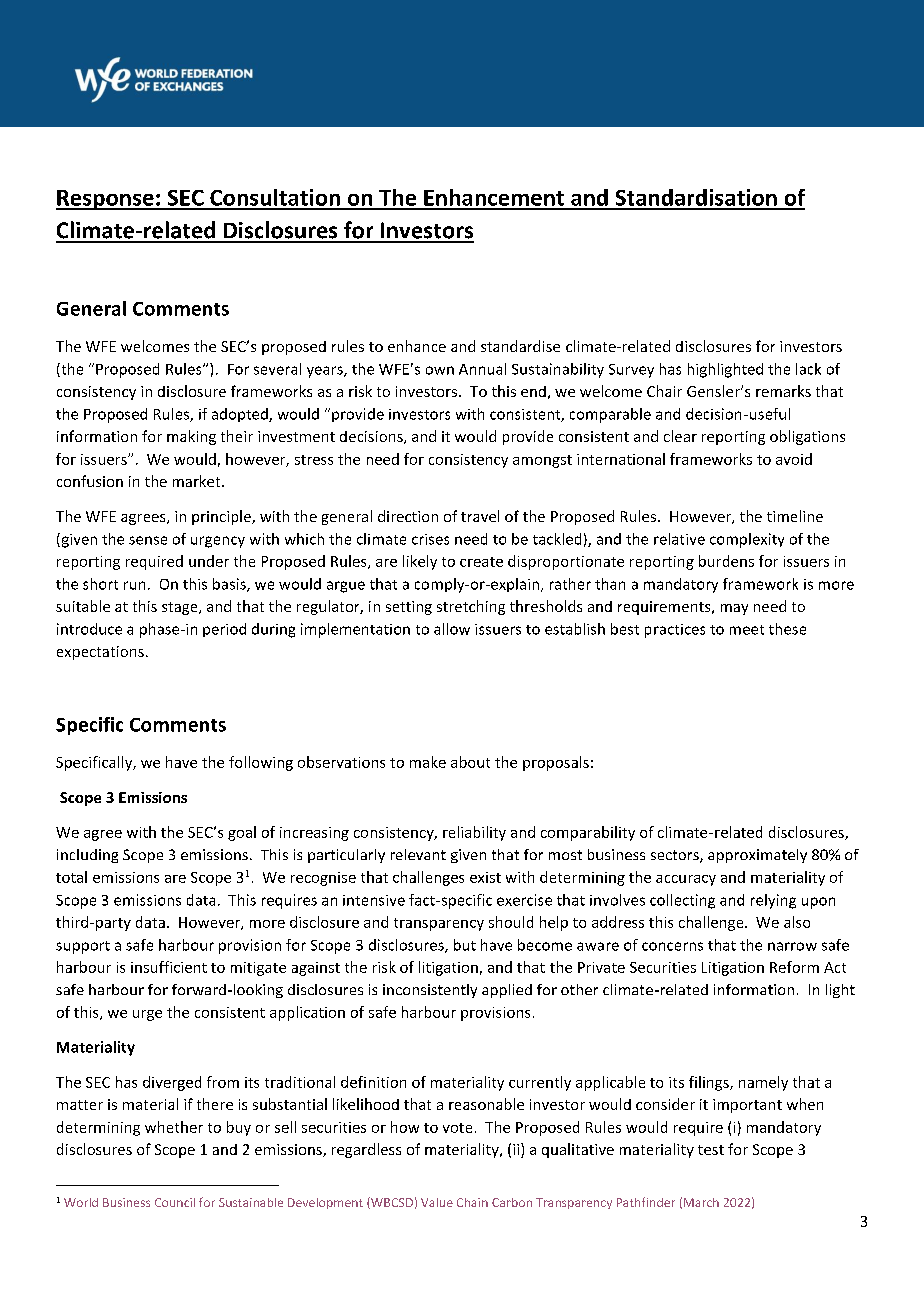 This document has height=1307, width=924. I want to click on but, so click(465, 945).
